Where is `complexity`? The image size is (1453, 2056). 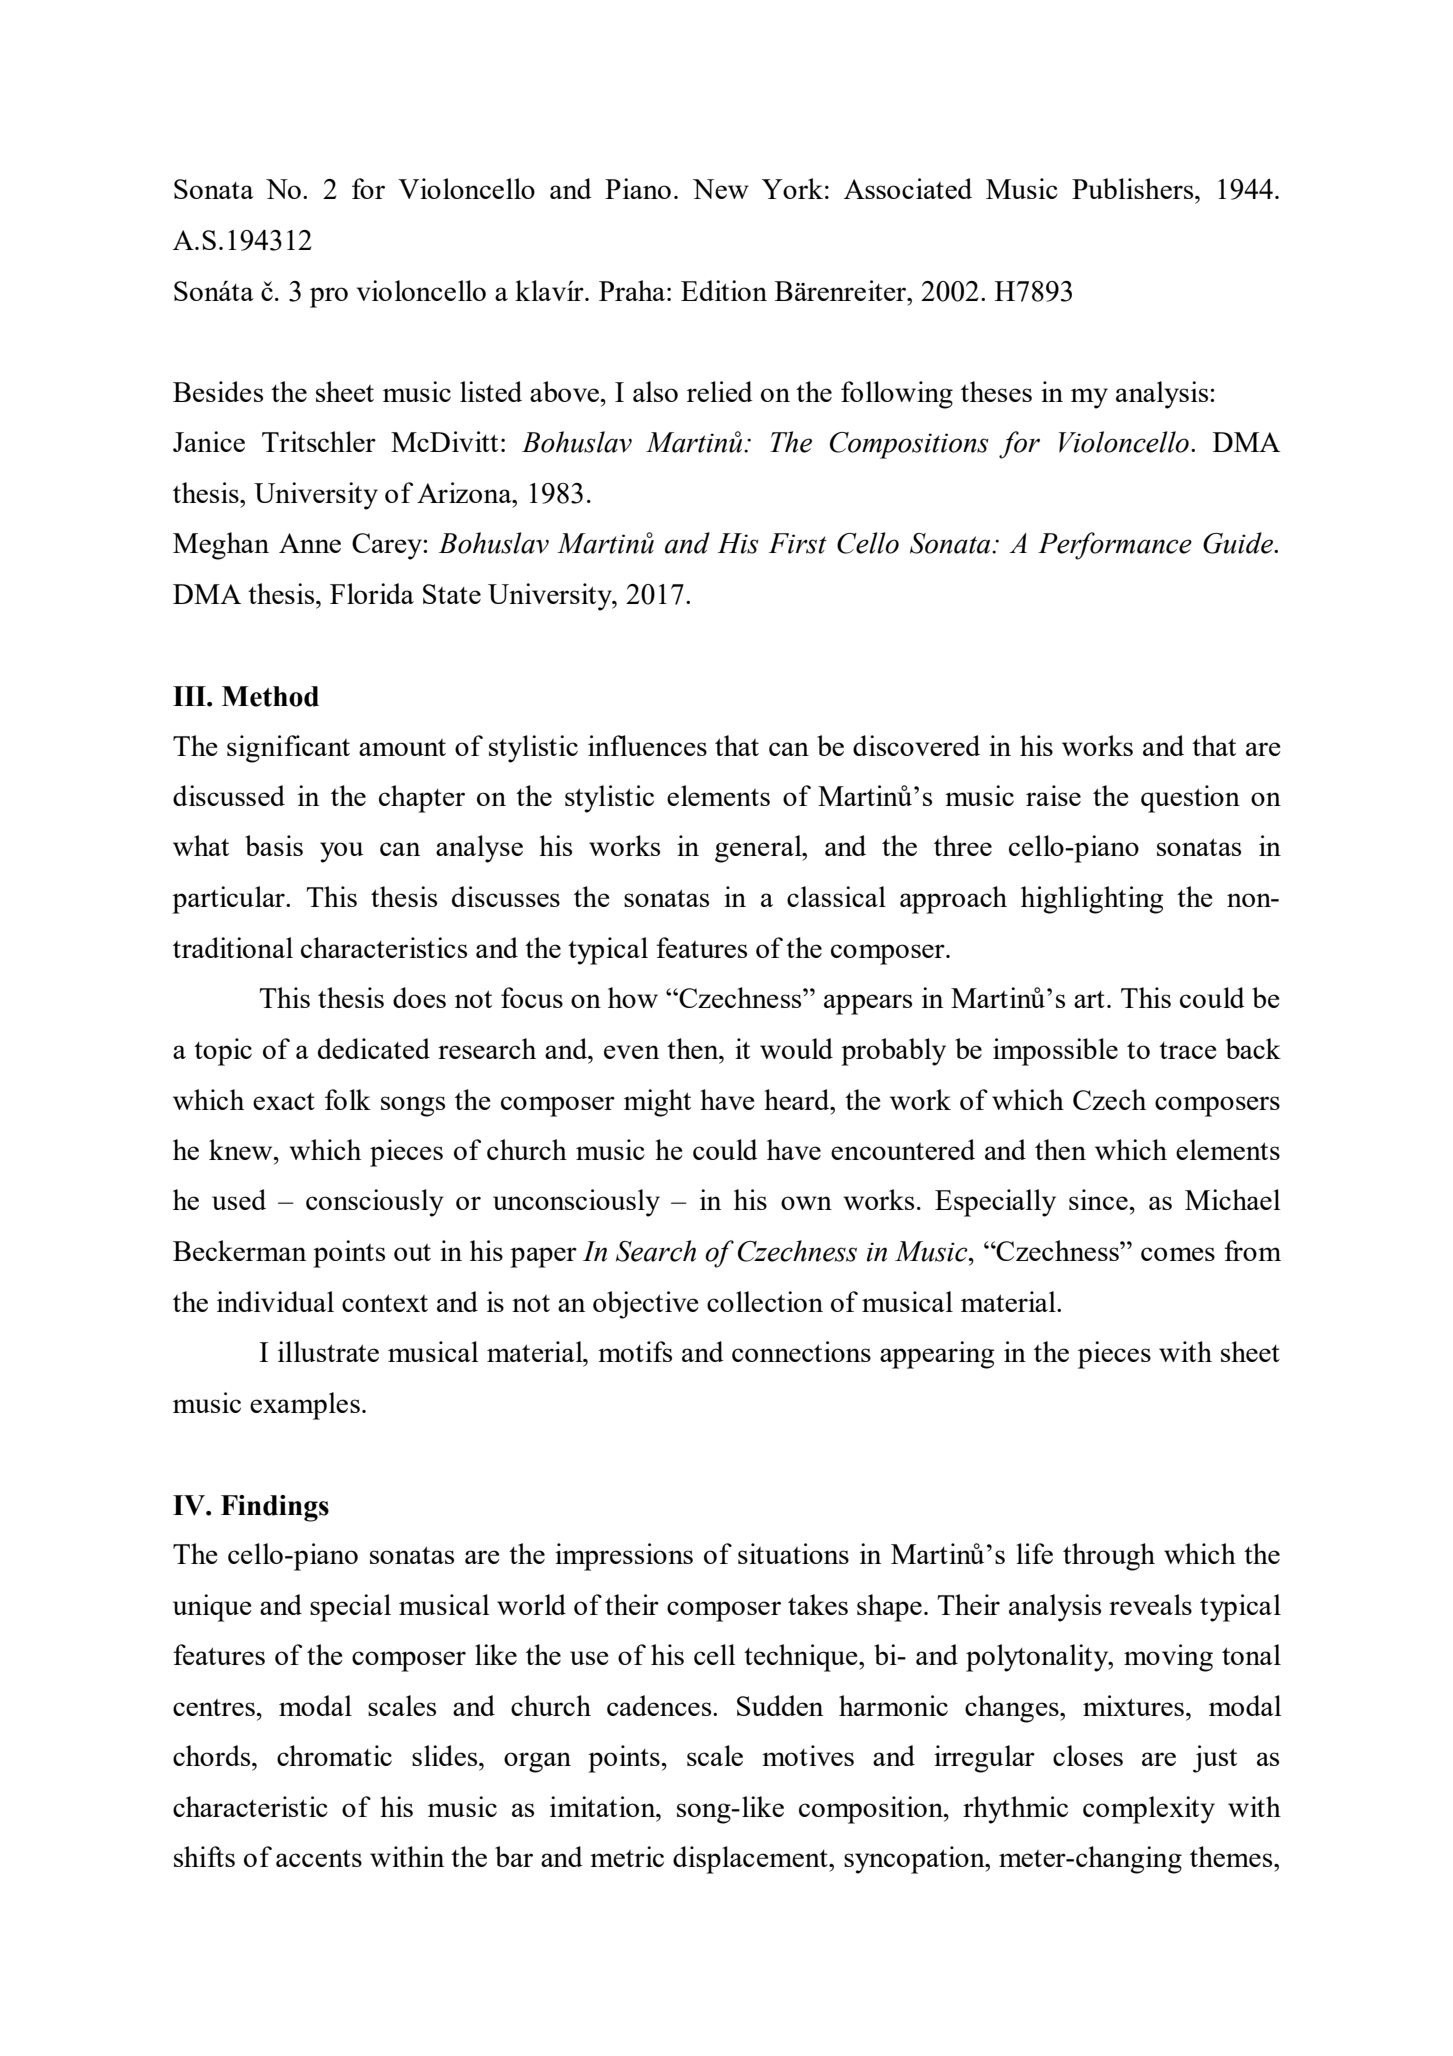 complexity is located at coordinates (1149, 1810).
